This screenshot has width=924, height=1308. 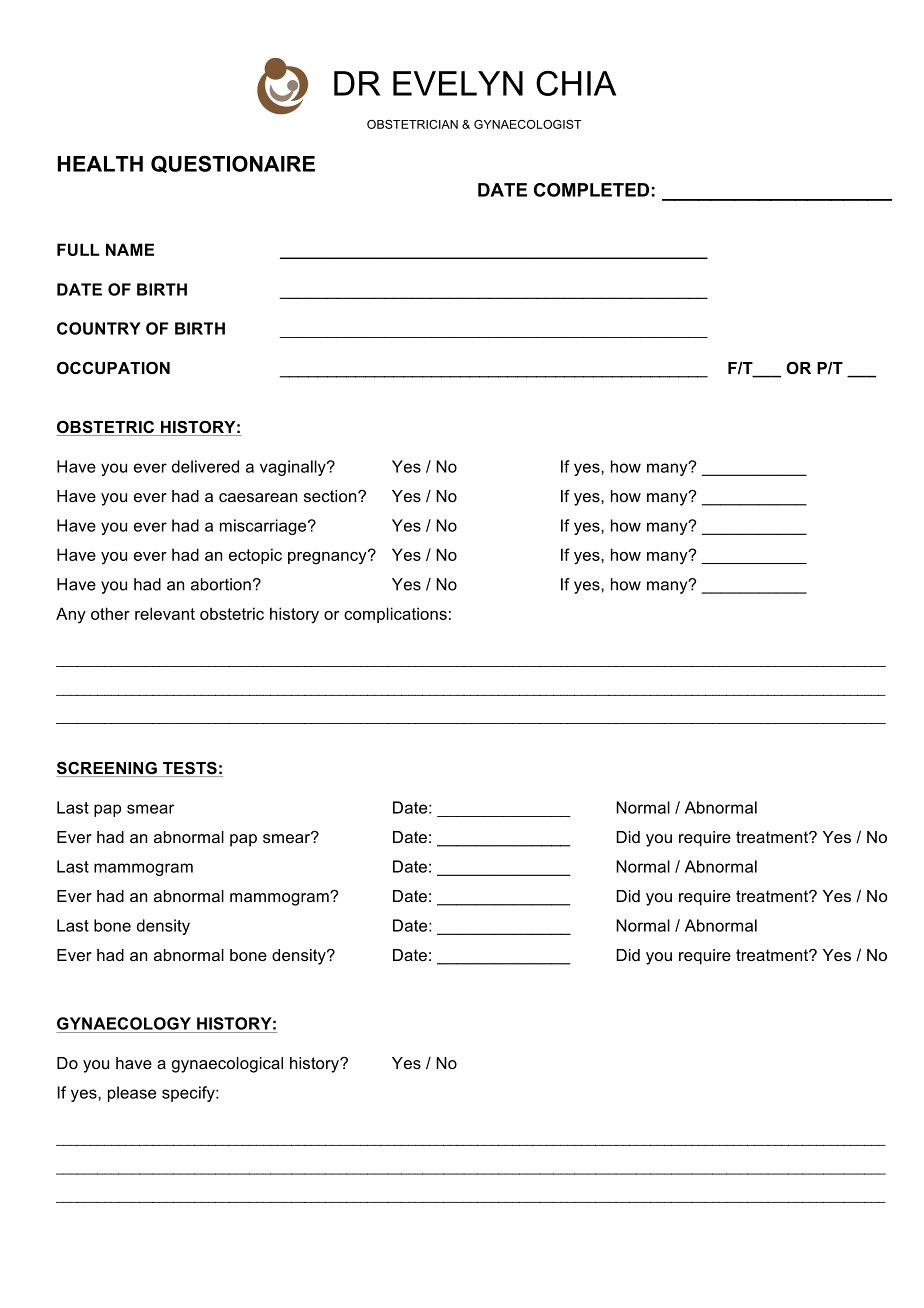 What do you see at coordinates (458, 83) in the screenshot?
I see `EVELYN` at bounding box center [458, 83].
